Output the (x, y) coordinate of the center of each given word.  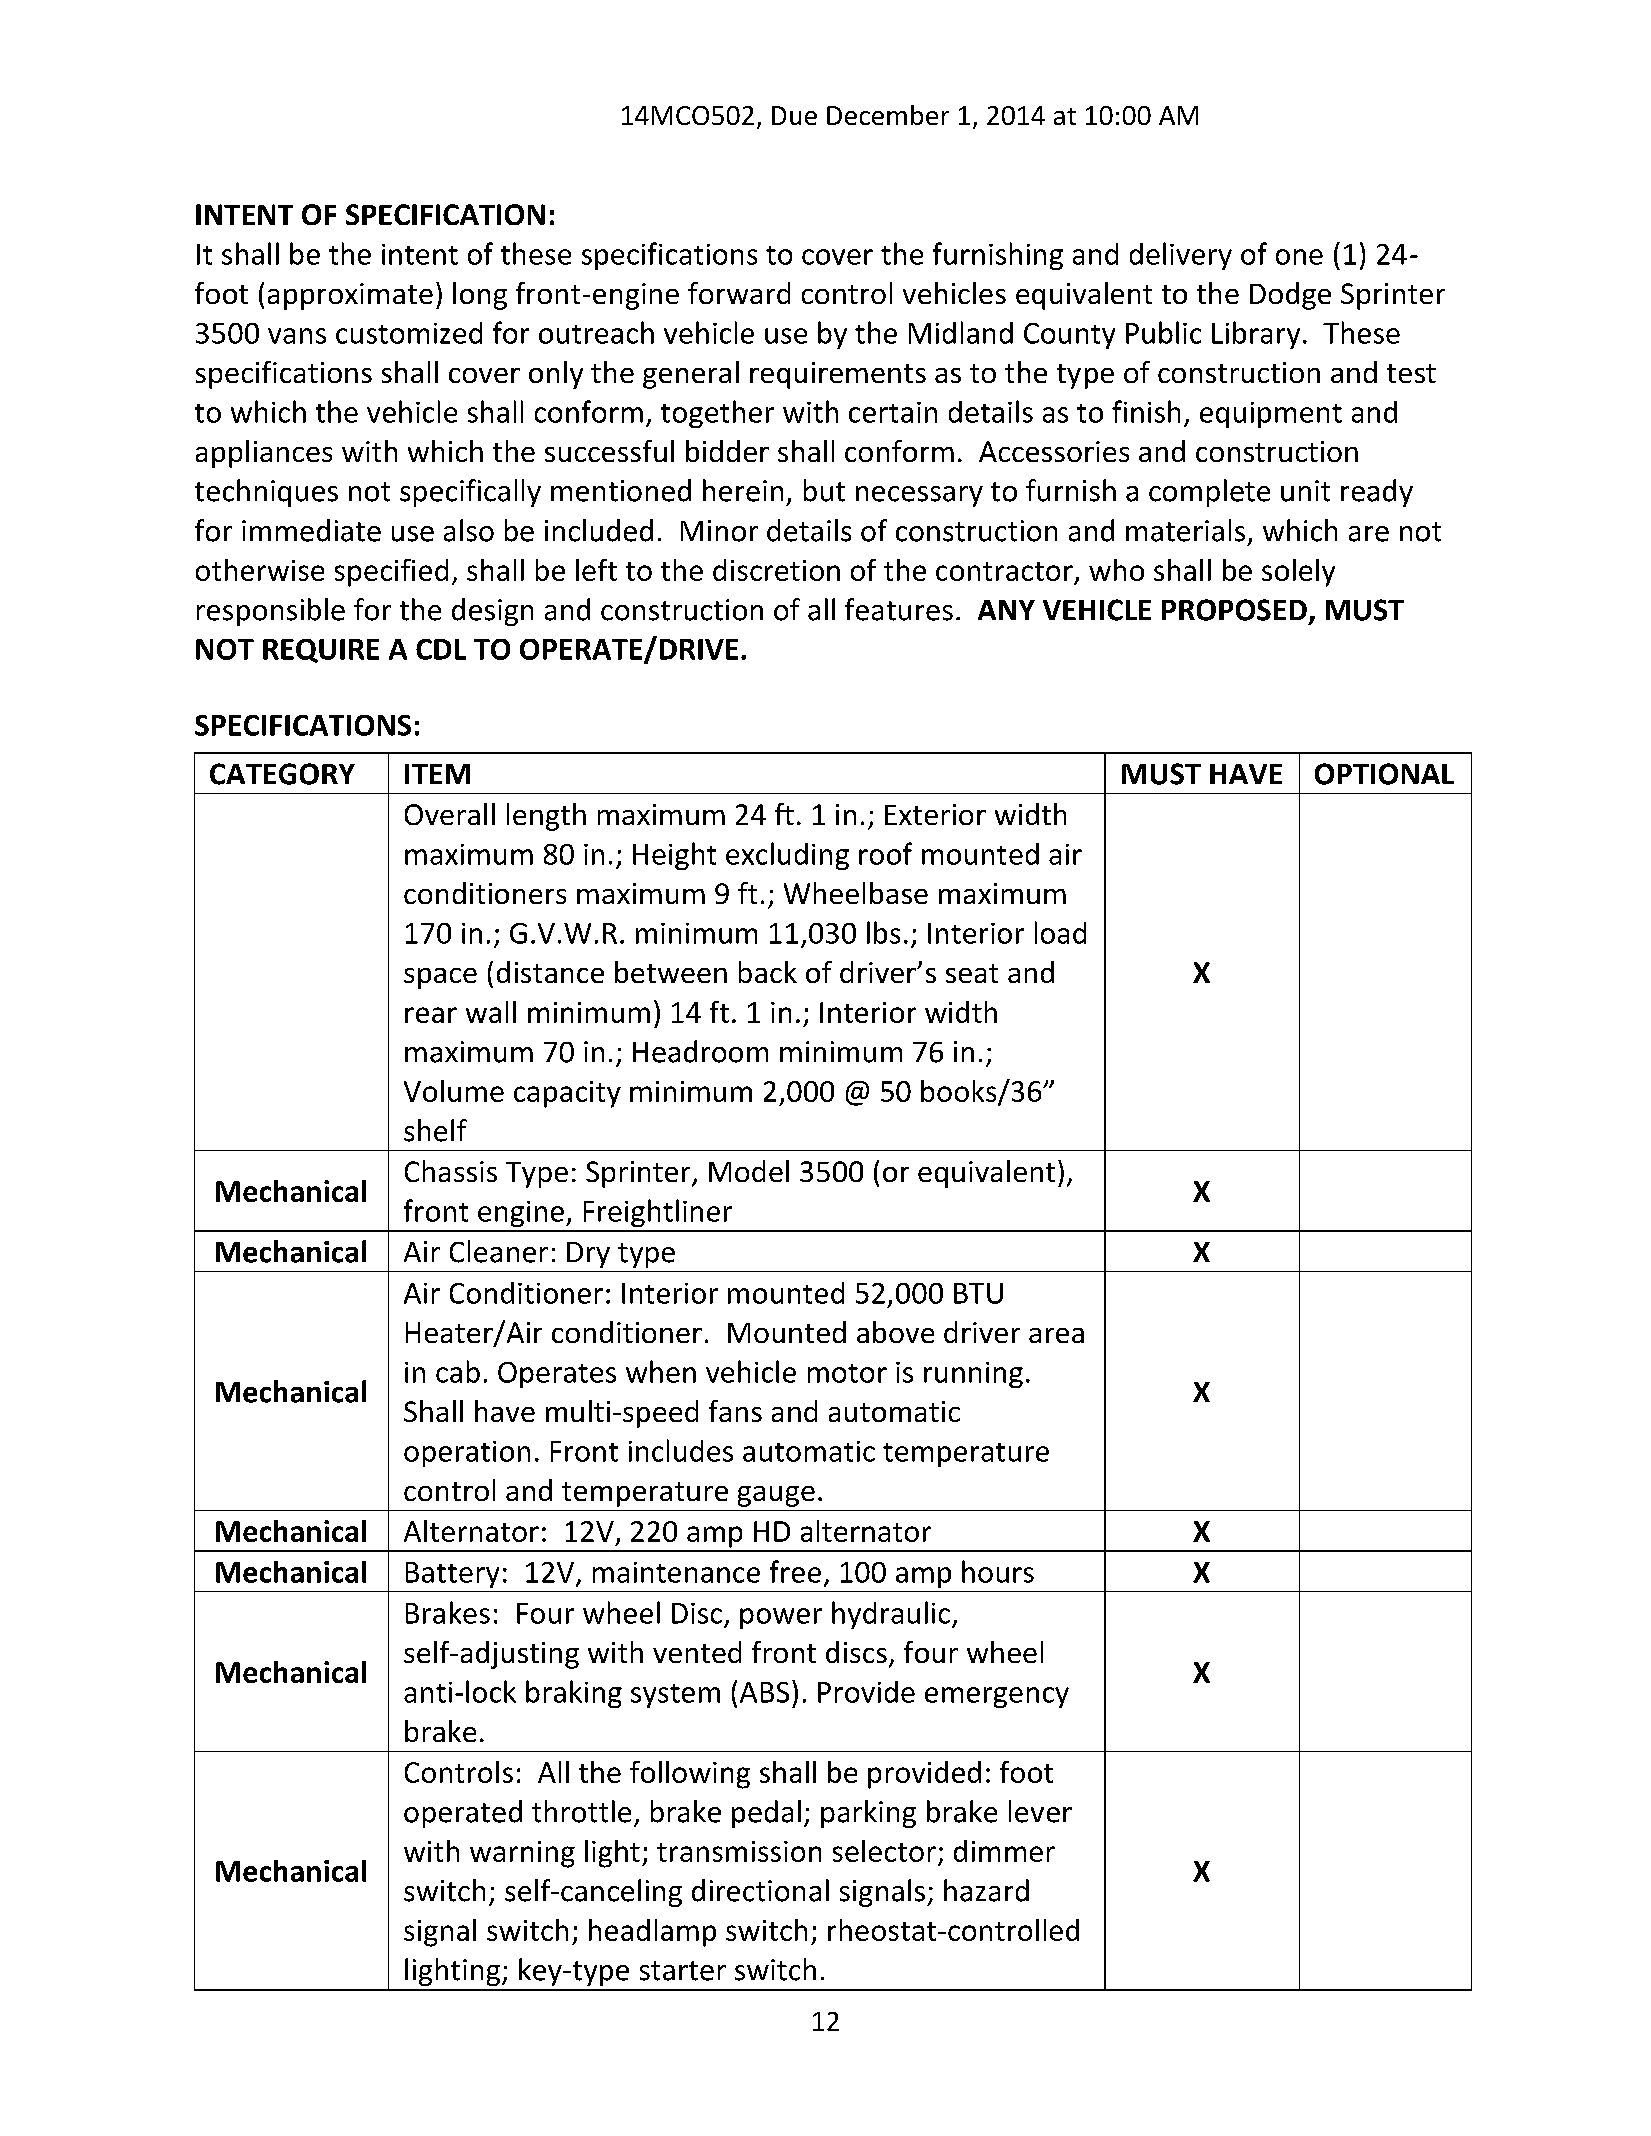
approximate (350, 296)
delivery (1181, 256)
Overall (450, 814)
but (824, 490)
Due (794, 115)
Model (749, 1171)
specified (391, 573)
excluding (787, 856)
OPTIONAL (1384, 774)
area (1056, 1335)
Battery (452, 1575)
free (795, 1571)
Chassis (451, 1171)
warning (522, 1854)
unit (1305, 491)
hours (998, 1571)
